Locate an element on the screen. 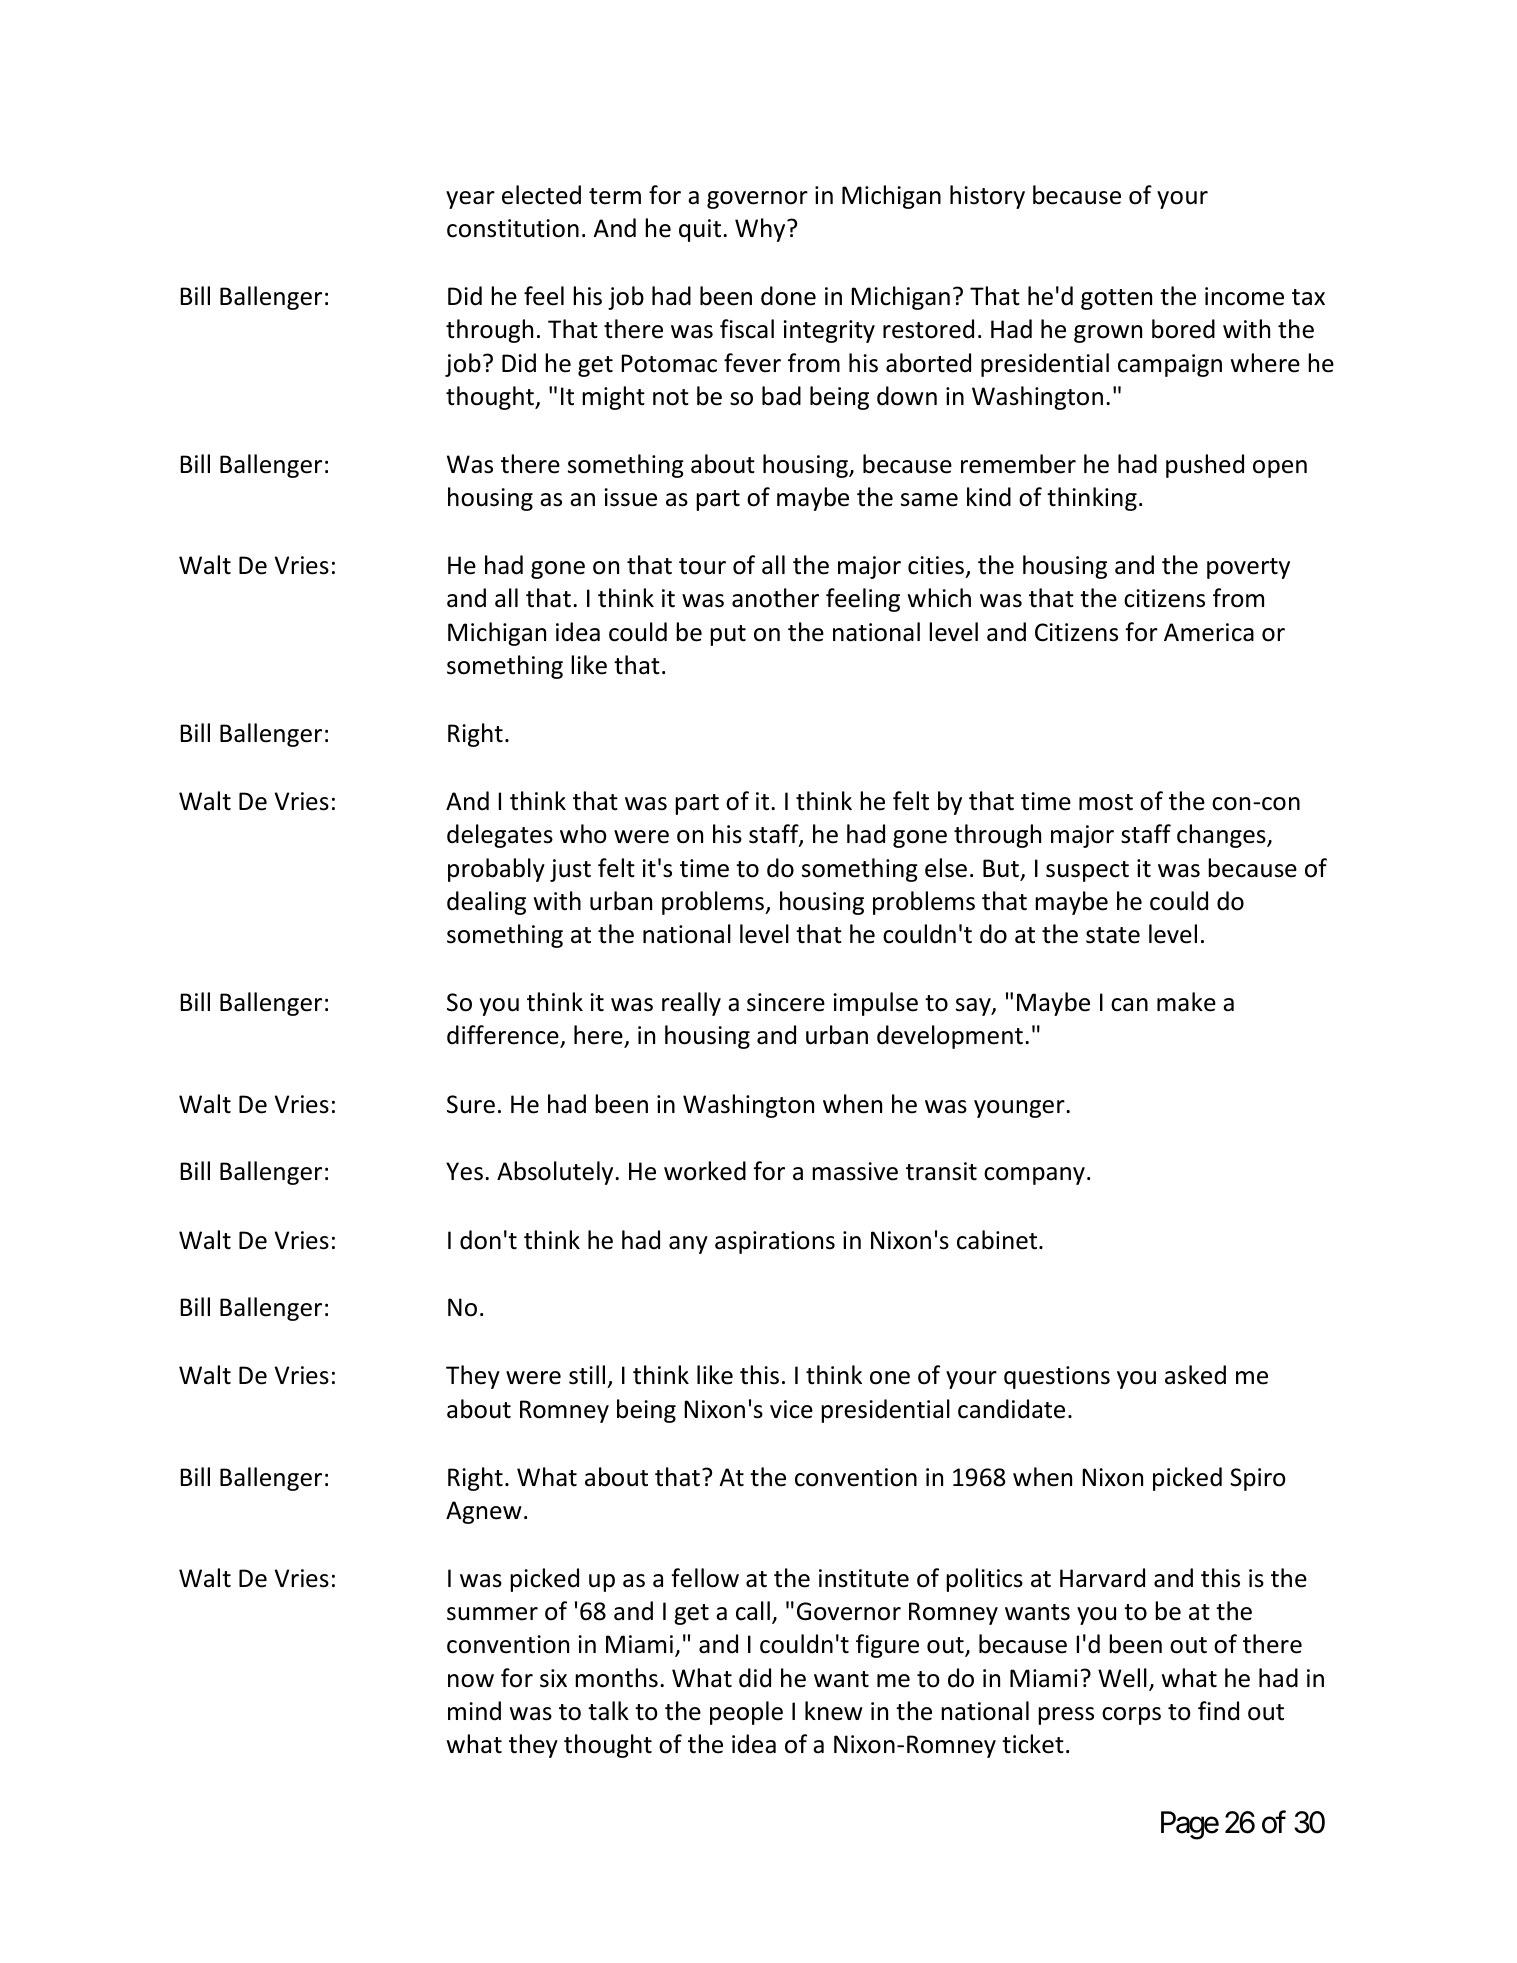  constitution is located at coordinates (513, 228).
